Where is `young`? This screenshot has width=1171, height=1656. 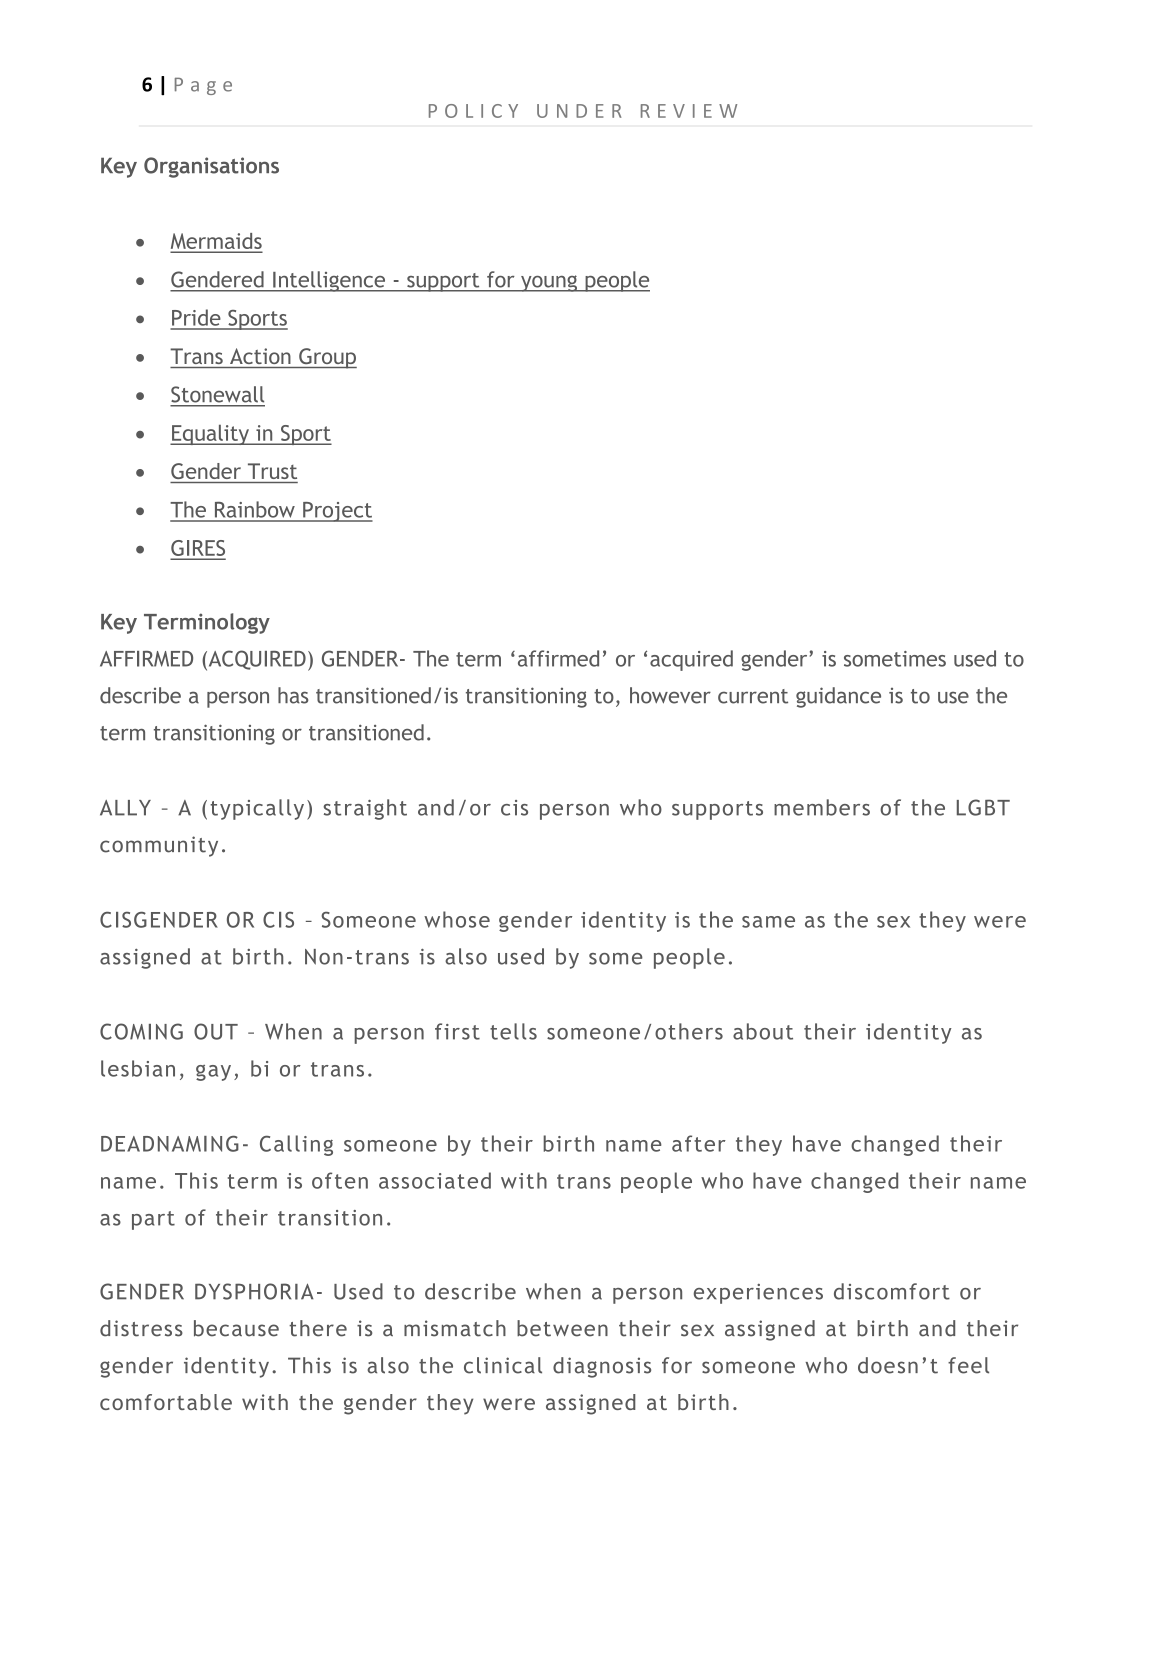
young is located at coordinates (549, 283).
